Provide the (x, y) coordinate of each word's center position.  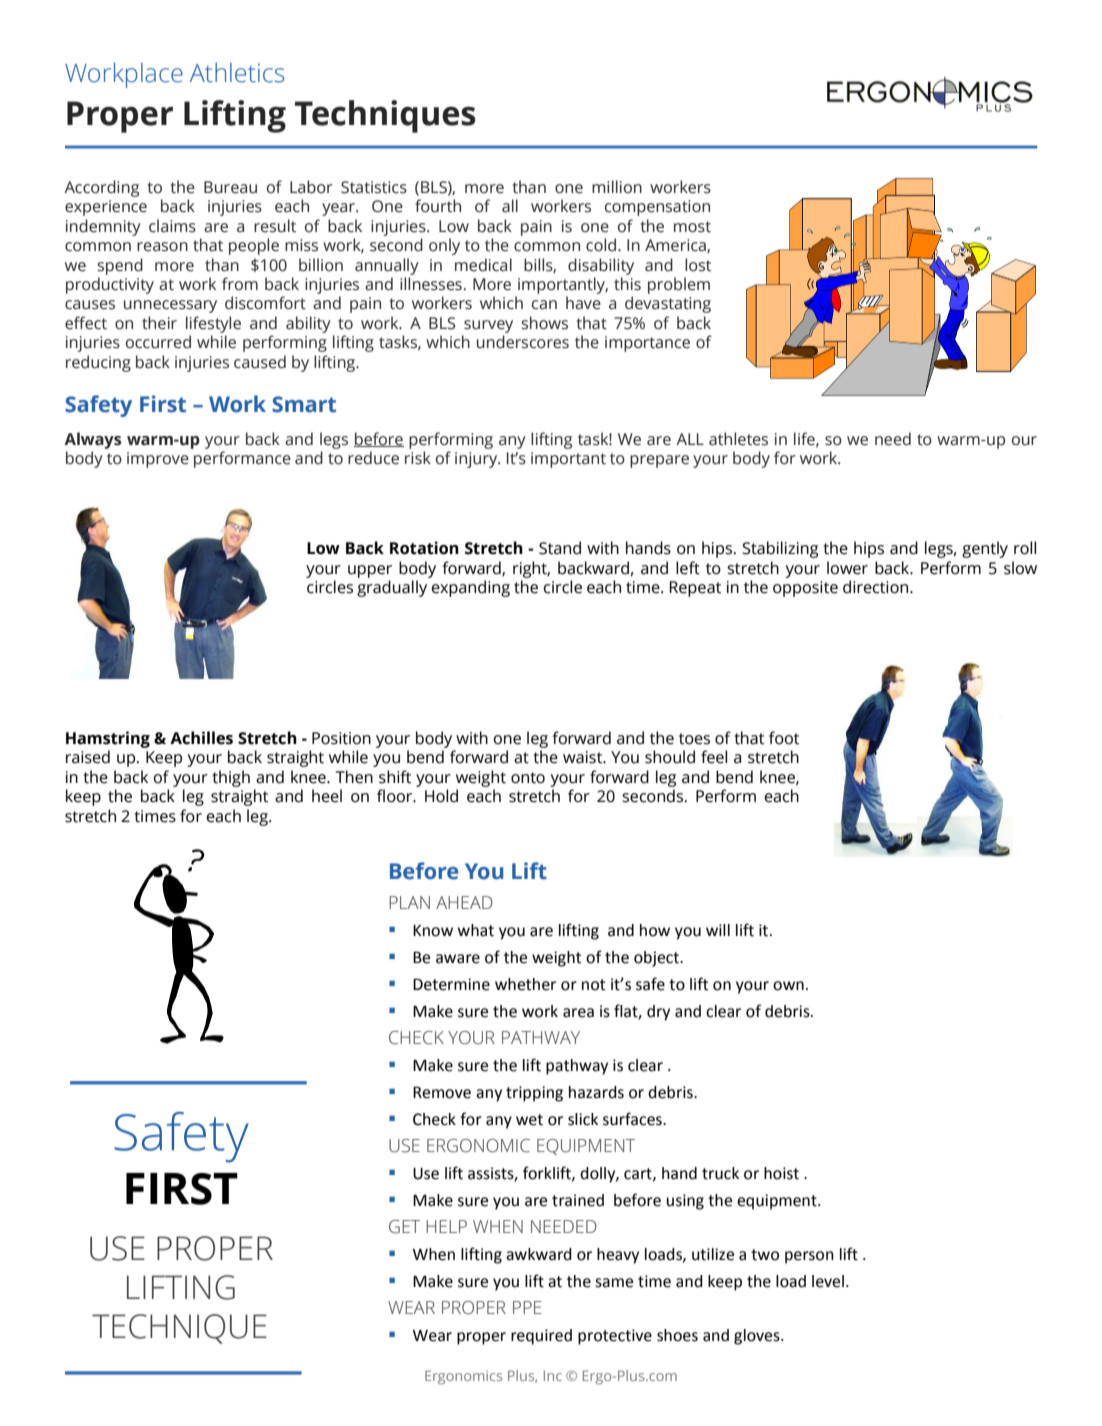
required (541, 1337)
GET (404, 1227)
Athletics (237, 73)
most (692, 227)
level (828, 1281)
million (617, 187)
